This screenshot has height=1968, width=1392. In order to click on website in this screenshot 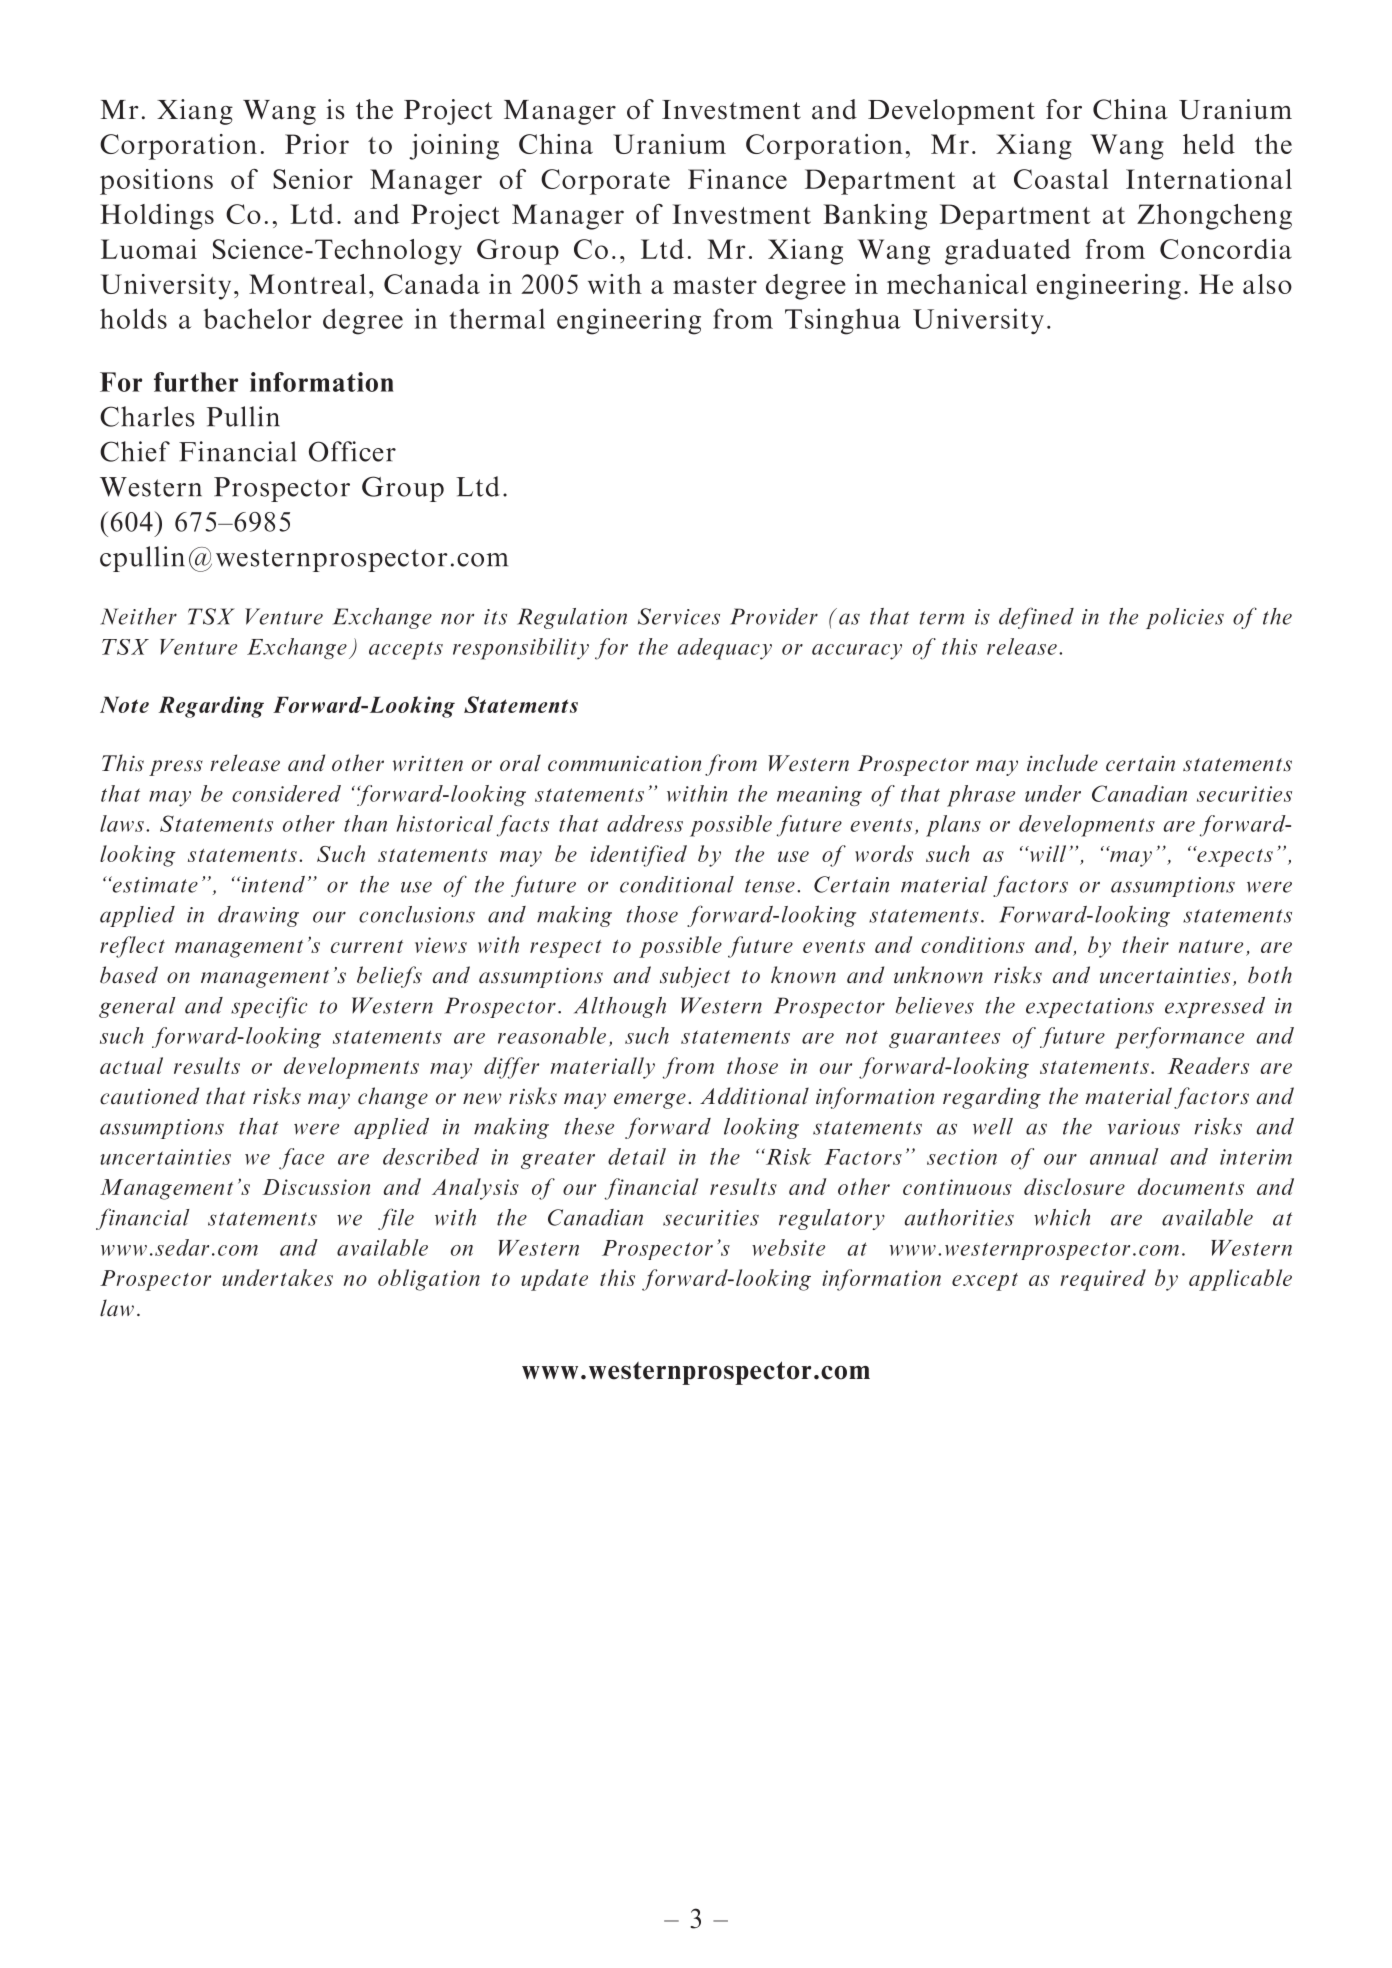, I will do `click(788, 1247)`.
